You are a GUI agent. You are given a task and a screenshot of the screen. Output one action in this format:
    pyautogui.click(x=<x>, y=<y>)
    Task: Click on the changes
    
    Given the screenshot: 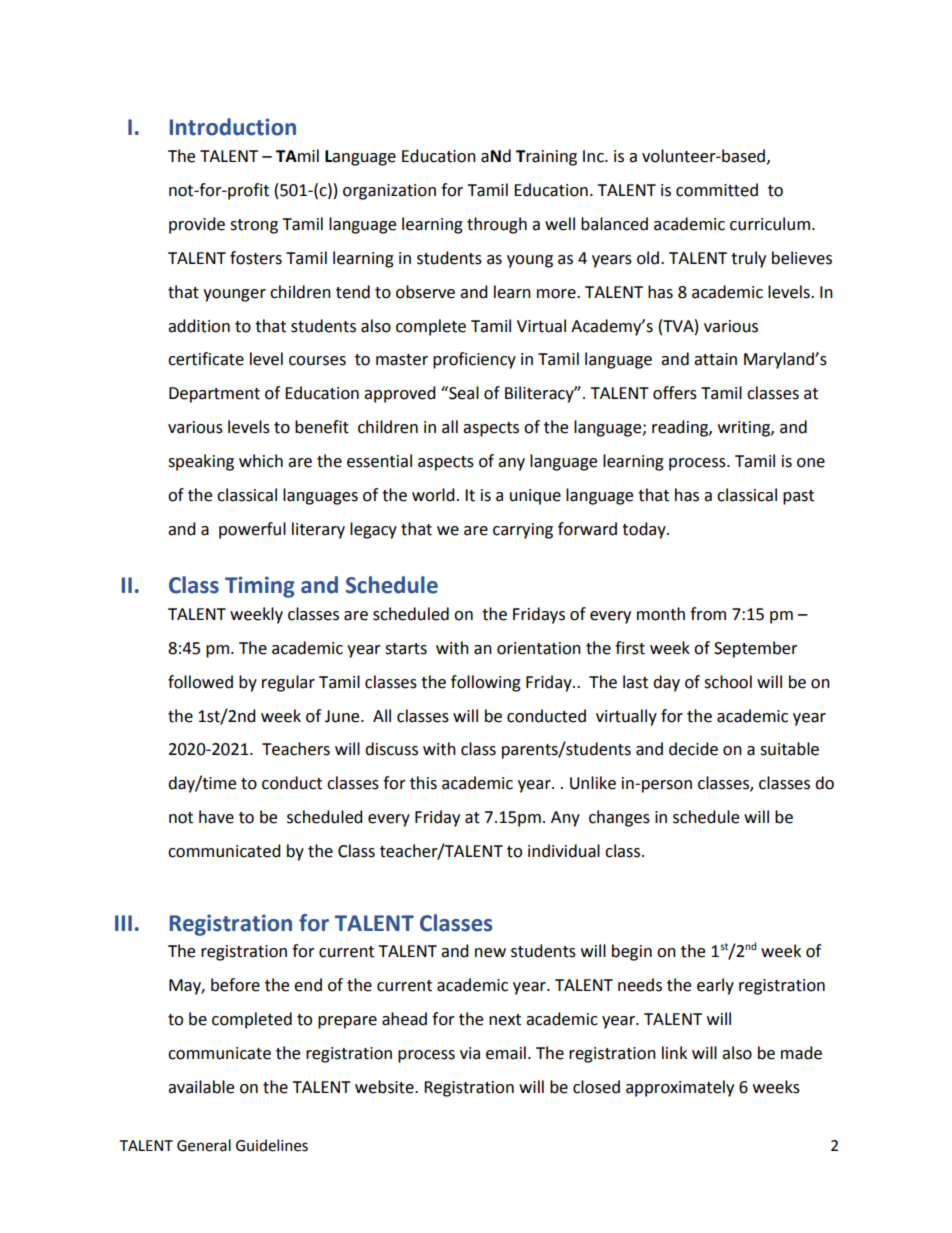 What is the action you would take?
    pyautogui.click(x=619, y=818)
